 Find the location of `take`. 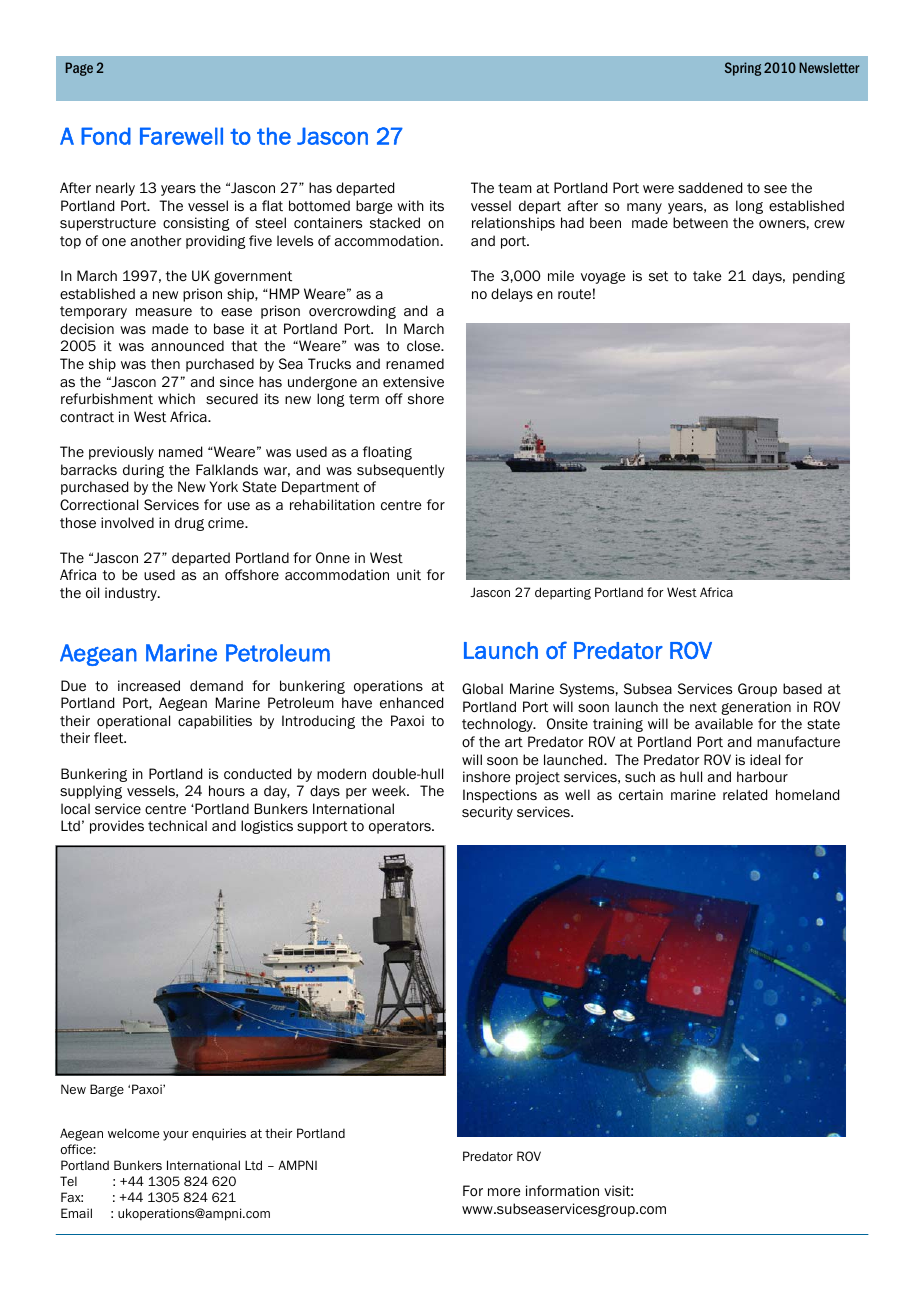

take is located at coordinates (707, 275).
